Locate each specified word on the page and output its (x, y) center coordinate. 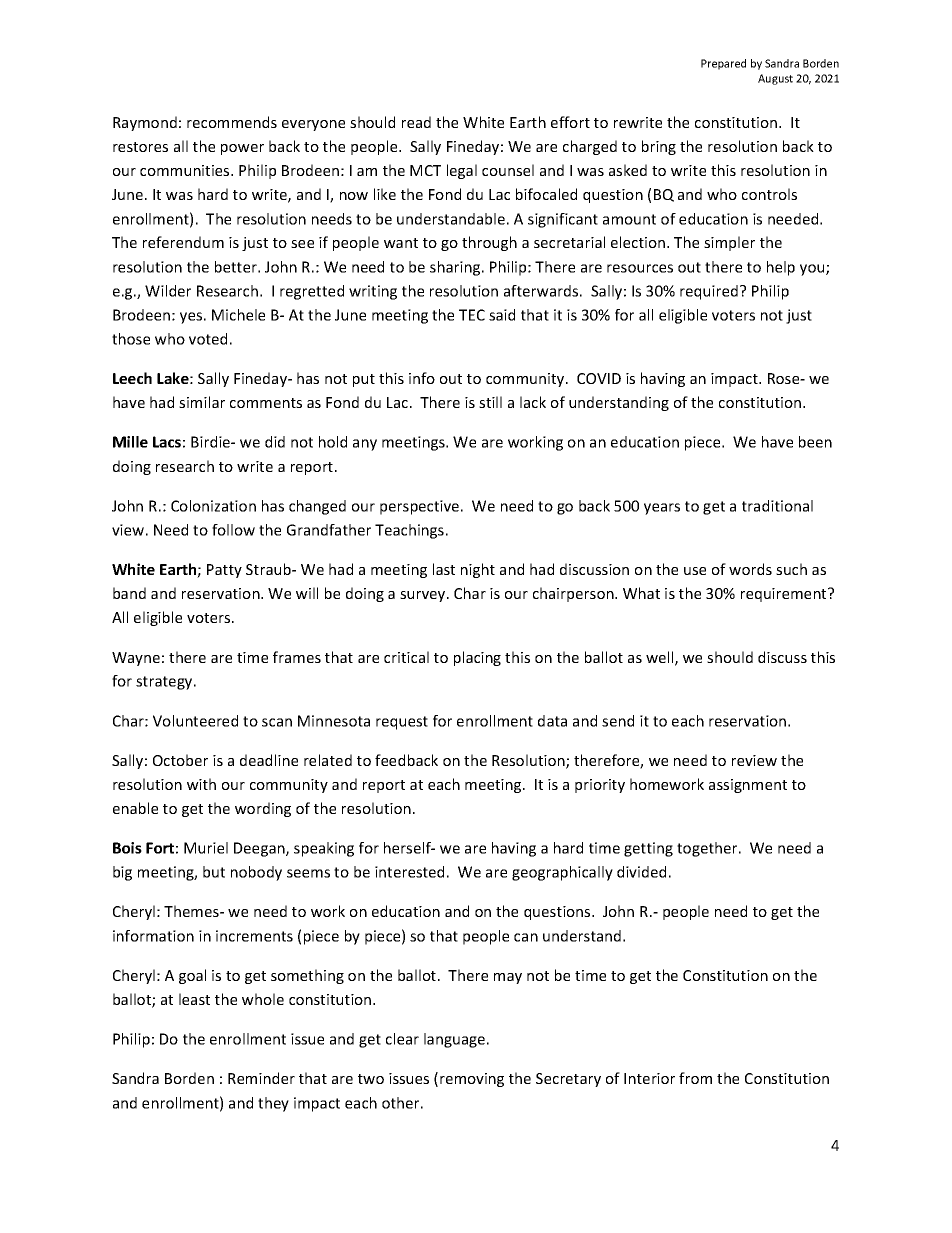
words (750, 569)
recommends (232, 122)
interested (409, 872)
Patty (224, 571)
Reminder (261, 1078)
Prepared (723, 64)
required (709, 292)
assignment (748, 786)
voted (208, 339)
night (478, 570)
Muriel (206, 848)
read (416, 122)
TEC (472, 315)
